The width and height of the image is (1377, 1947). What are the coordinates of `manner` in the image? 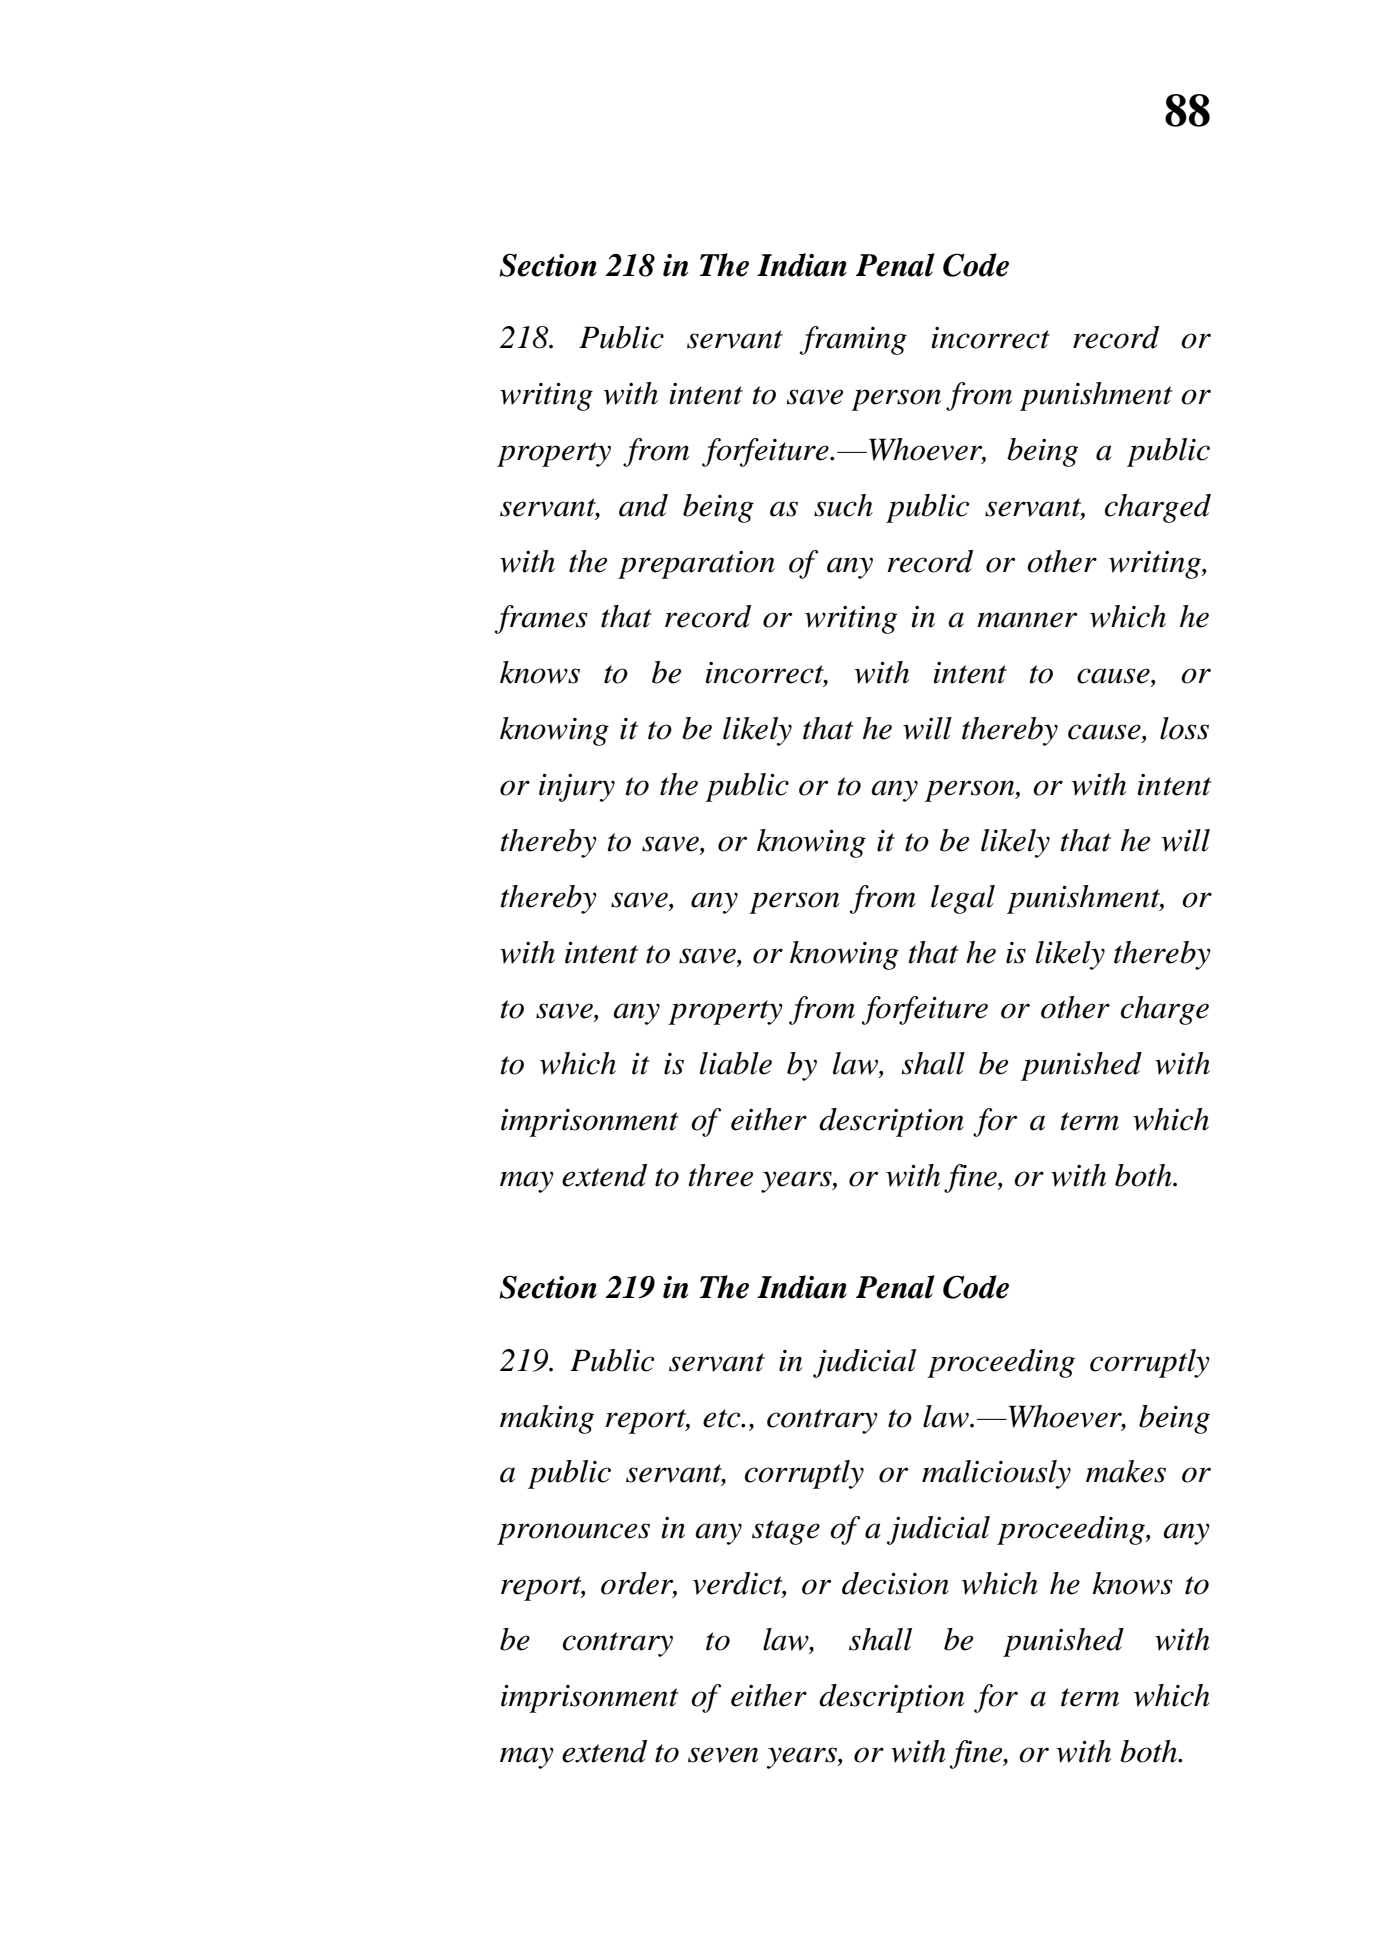 It's located at (1027, 620).
